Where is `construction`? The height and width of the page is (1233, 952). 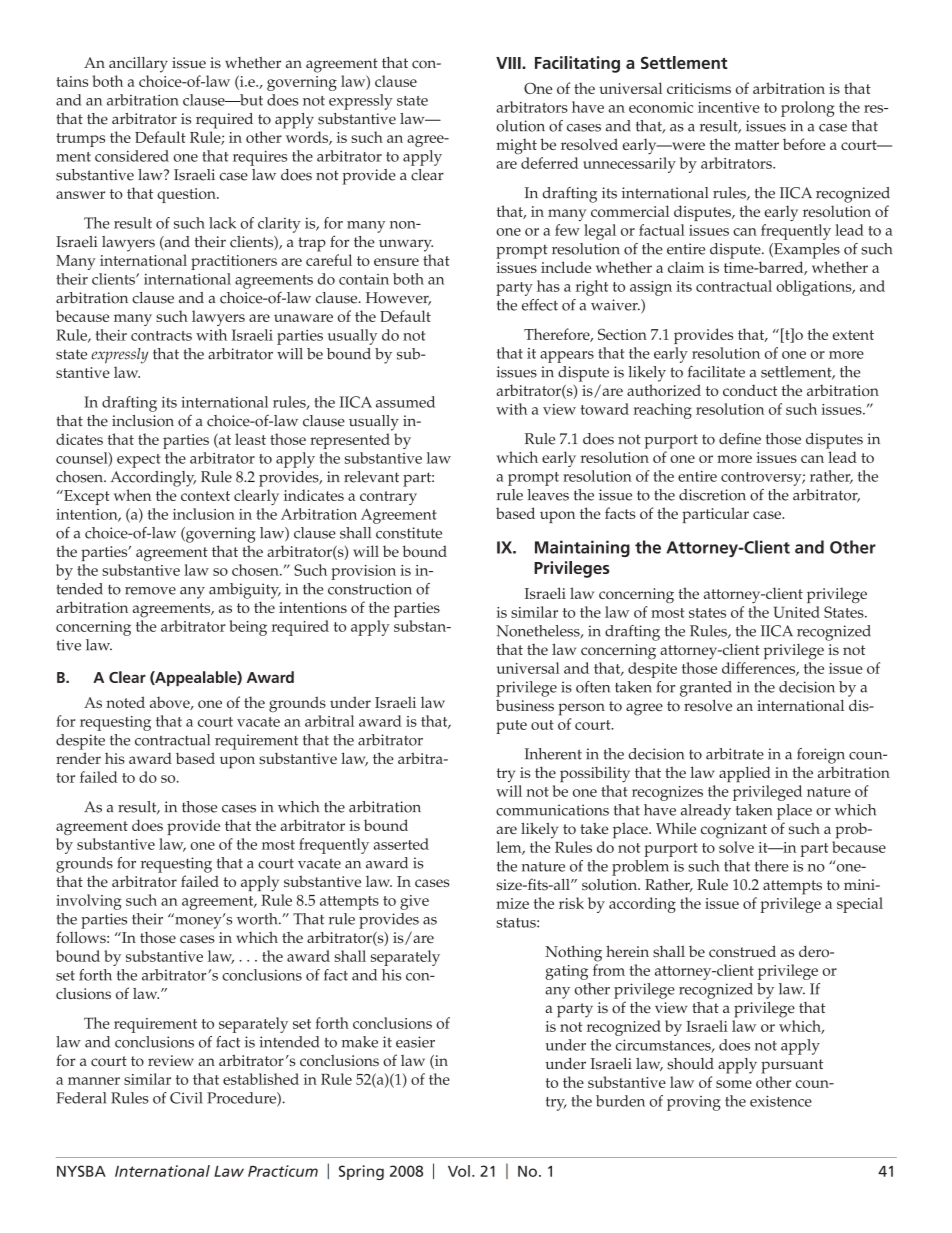
construction is located at coordinates (370, 589).
